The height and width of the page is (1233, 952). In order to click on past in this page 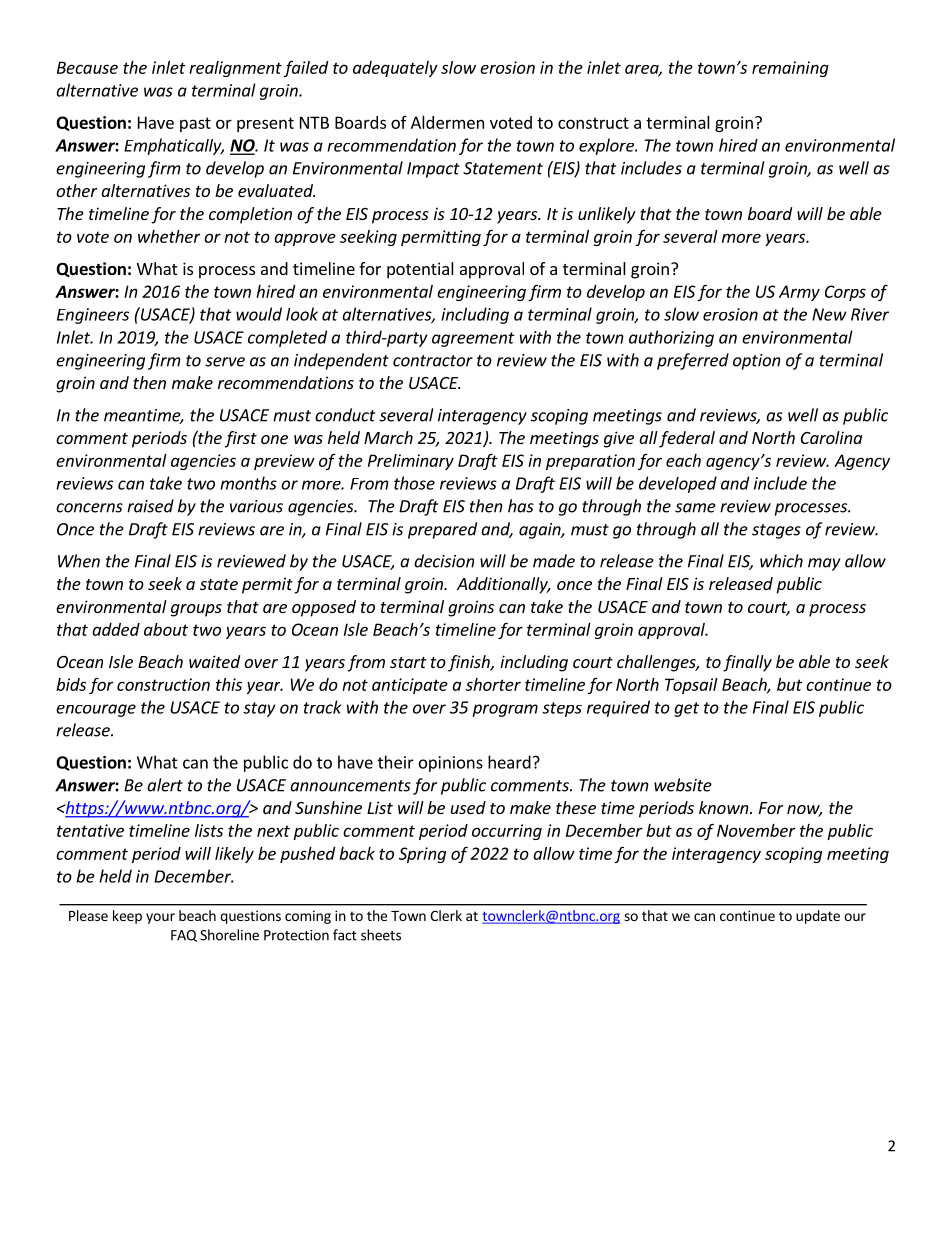, I will do `click(195, 124)`.
